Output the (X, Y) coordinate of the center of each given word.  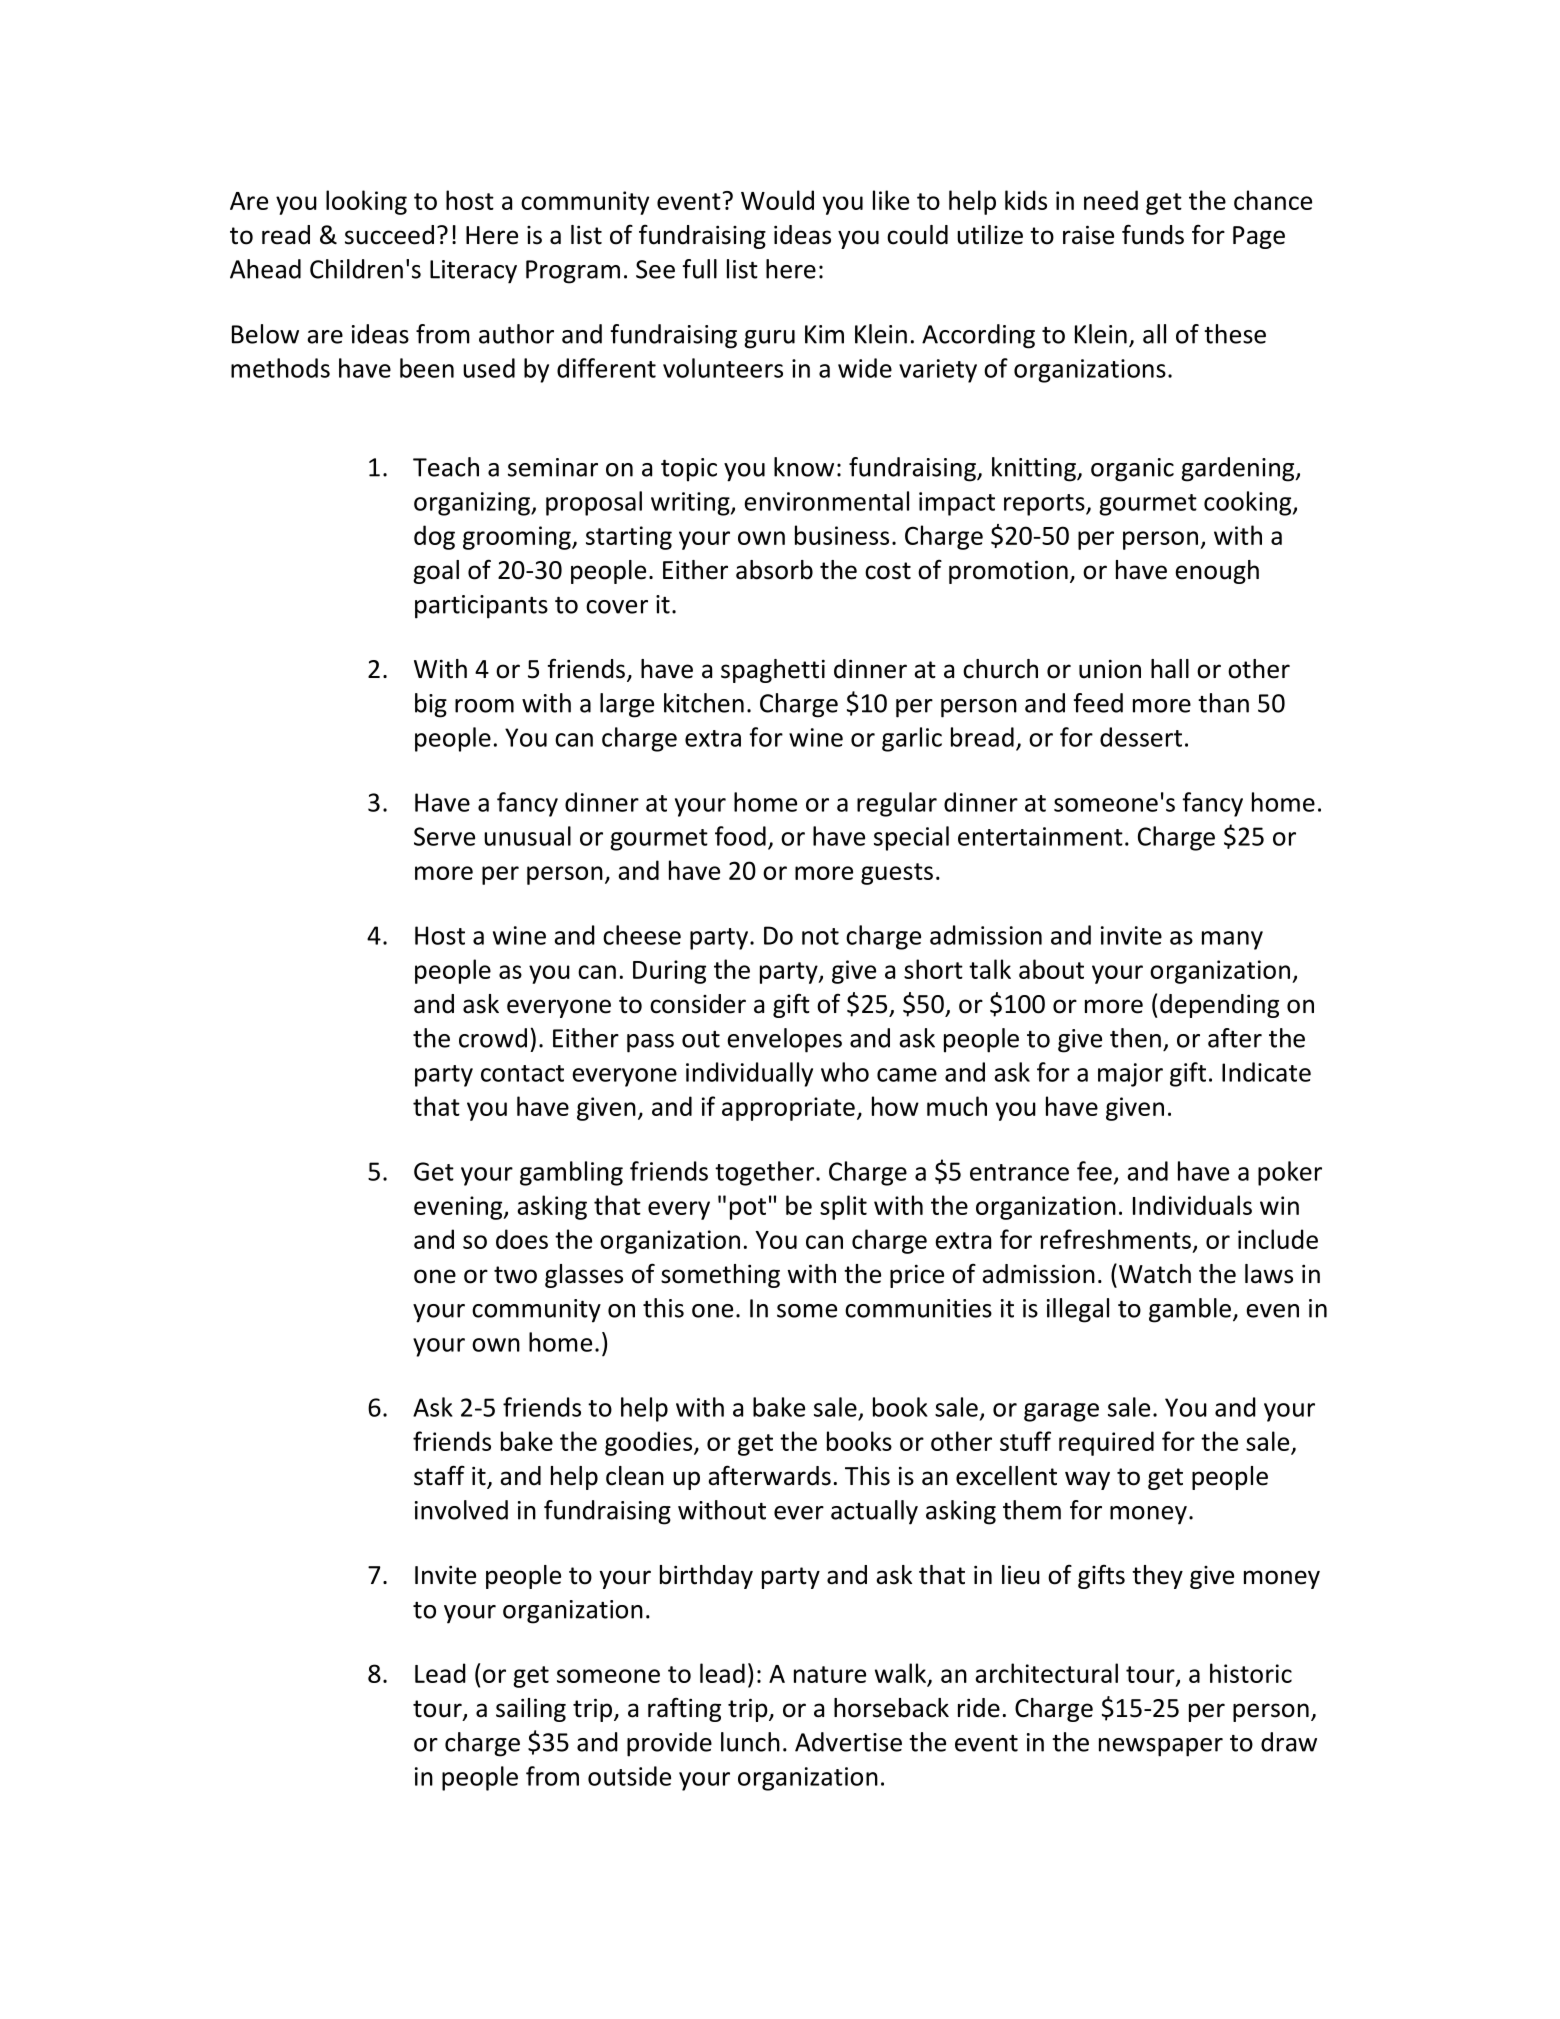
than (1223, 703)
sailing (531, 1710)
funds (1153, 234)
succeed (389, 235)
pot (748, 1209)
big (431, 705)
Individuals (1192, 1205)
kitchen (704, 703)
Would (777, 200)
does (522, 1239)
